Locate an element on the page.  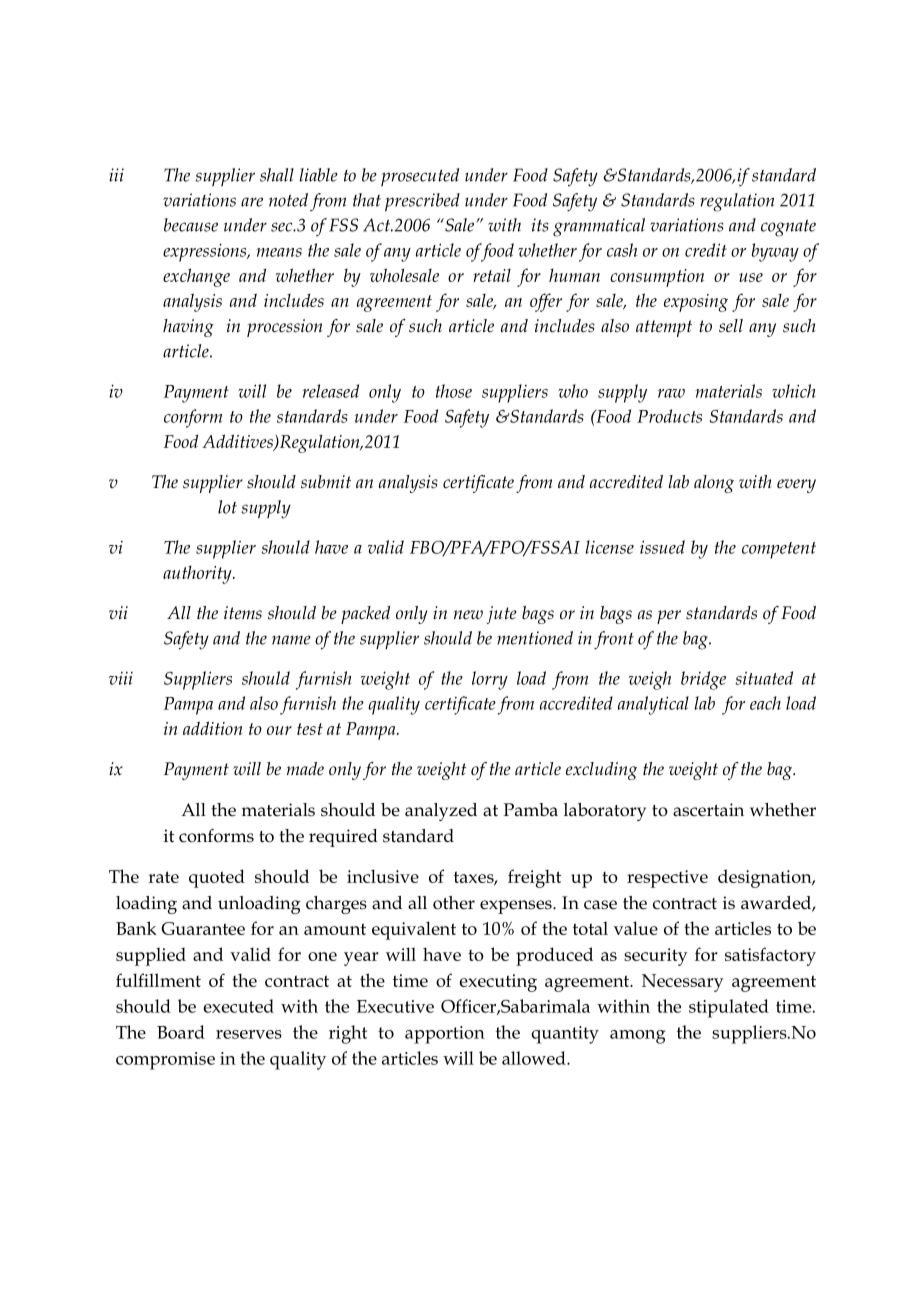
analyzed is located at coordinates (441, 812).
